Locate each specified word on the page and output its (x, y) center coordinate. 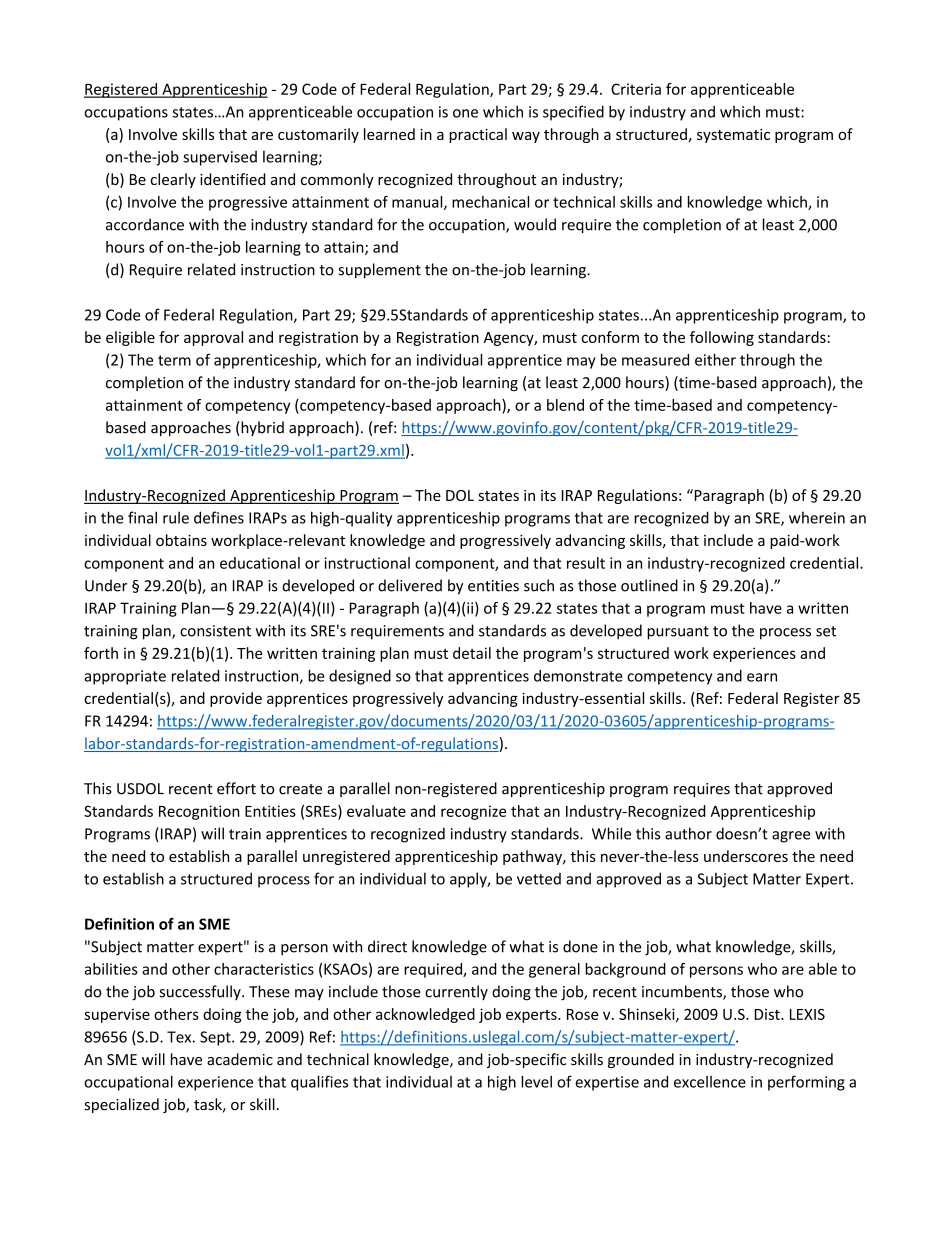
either (715, 360)
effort (236, 788)
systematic (733, 136)
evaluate (376, 811)
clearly (173, 180)
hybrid (261, 428)
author (688, 833)
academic (240, 1059)
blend (565, 405)
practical (478, 135)
